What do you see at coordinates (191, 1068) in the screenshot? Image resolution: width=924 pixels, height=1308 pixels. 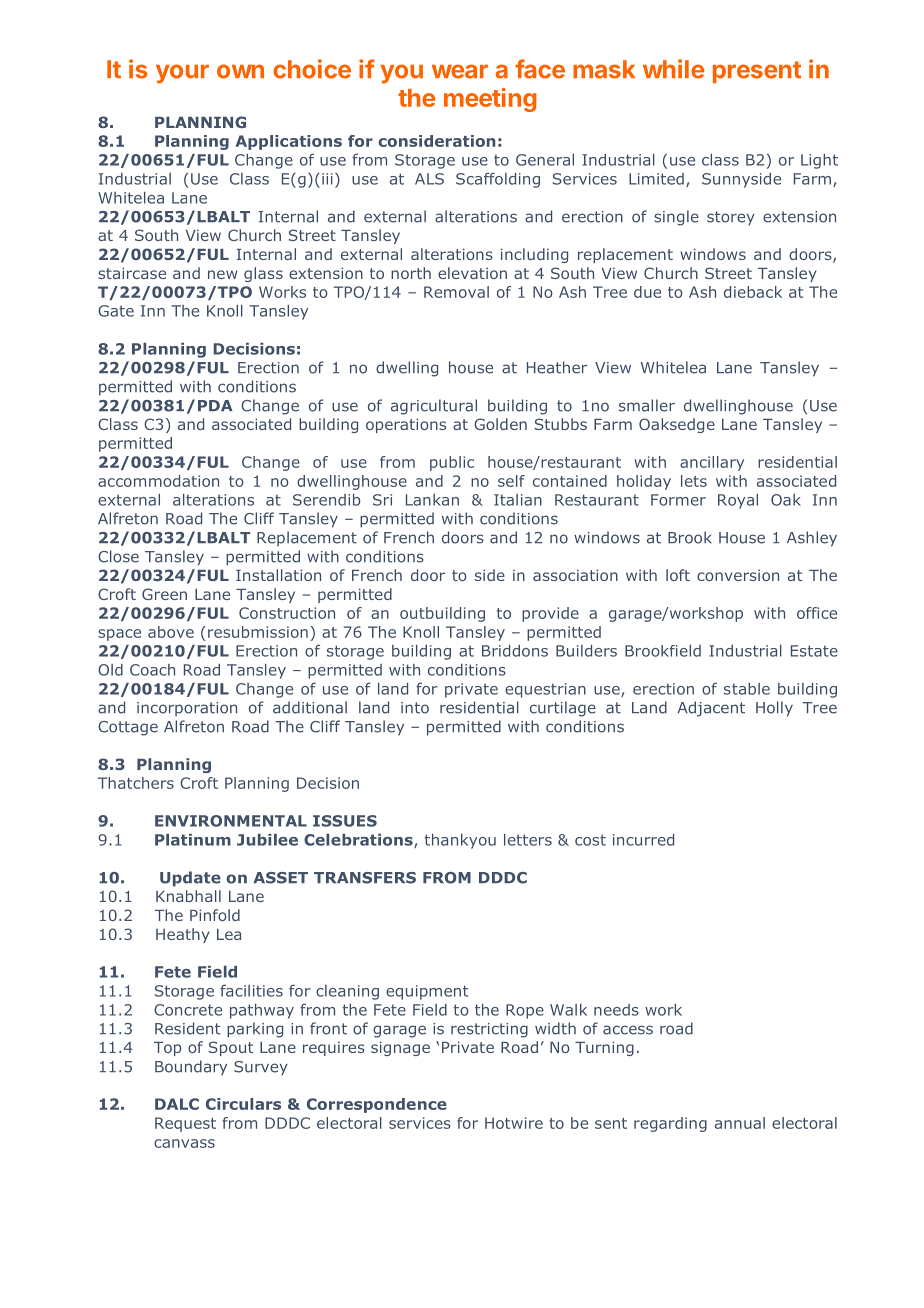 I see `Boundary` at bounding box center [191, 1068].
